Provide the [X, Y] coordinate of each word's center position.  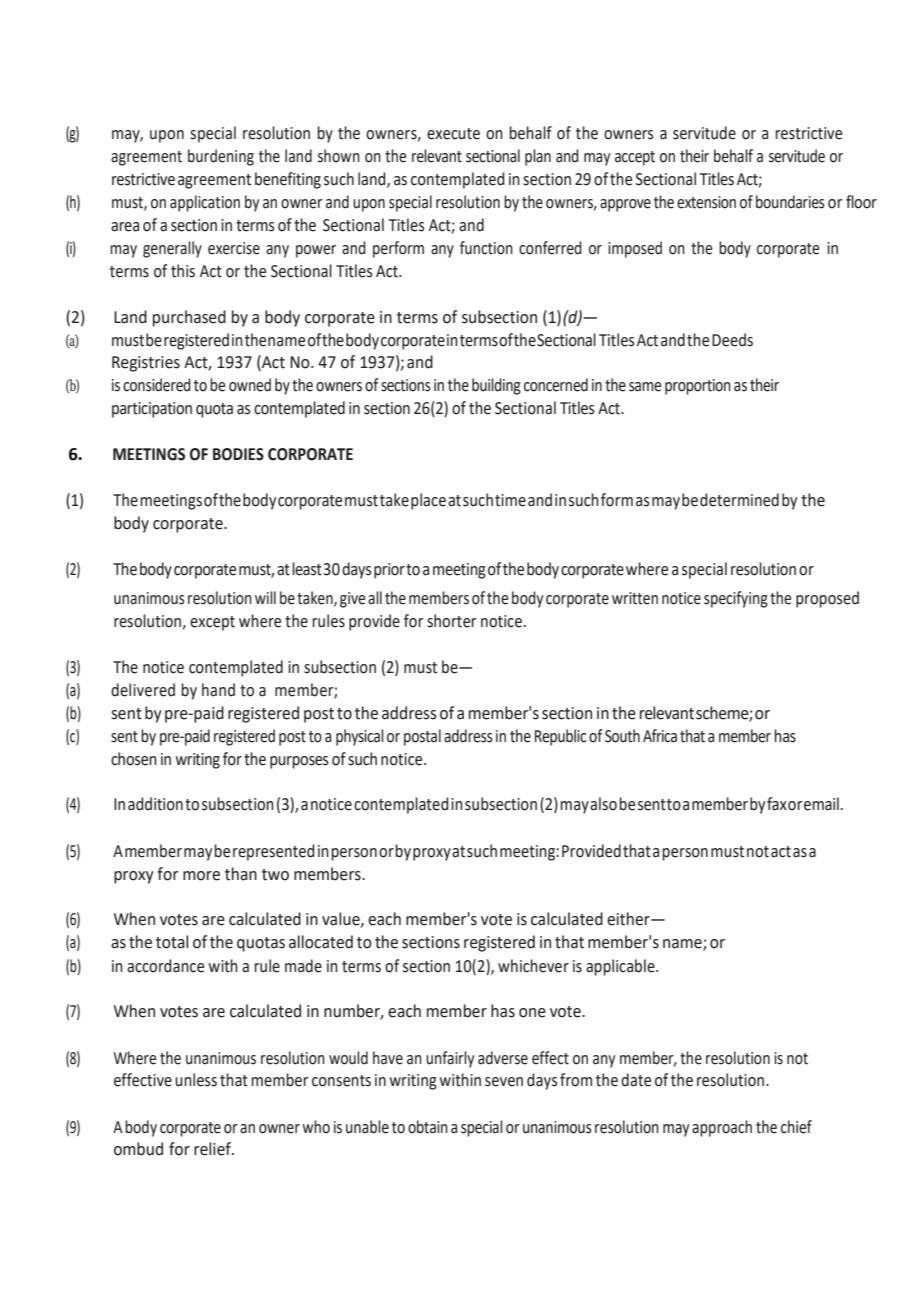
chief [796, 1127]
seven [504, 1082]
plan [538, 157]
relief [213, 1149]
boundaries [790, 202]
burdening [221, 157]
